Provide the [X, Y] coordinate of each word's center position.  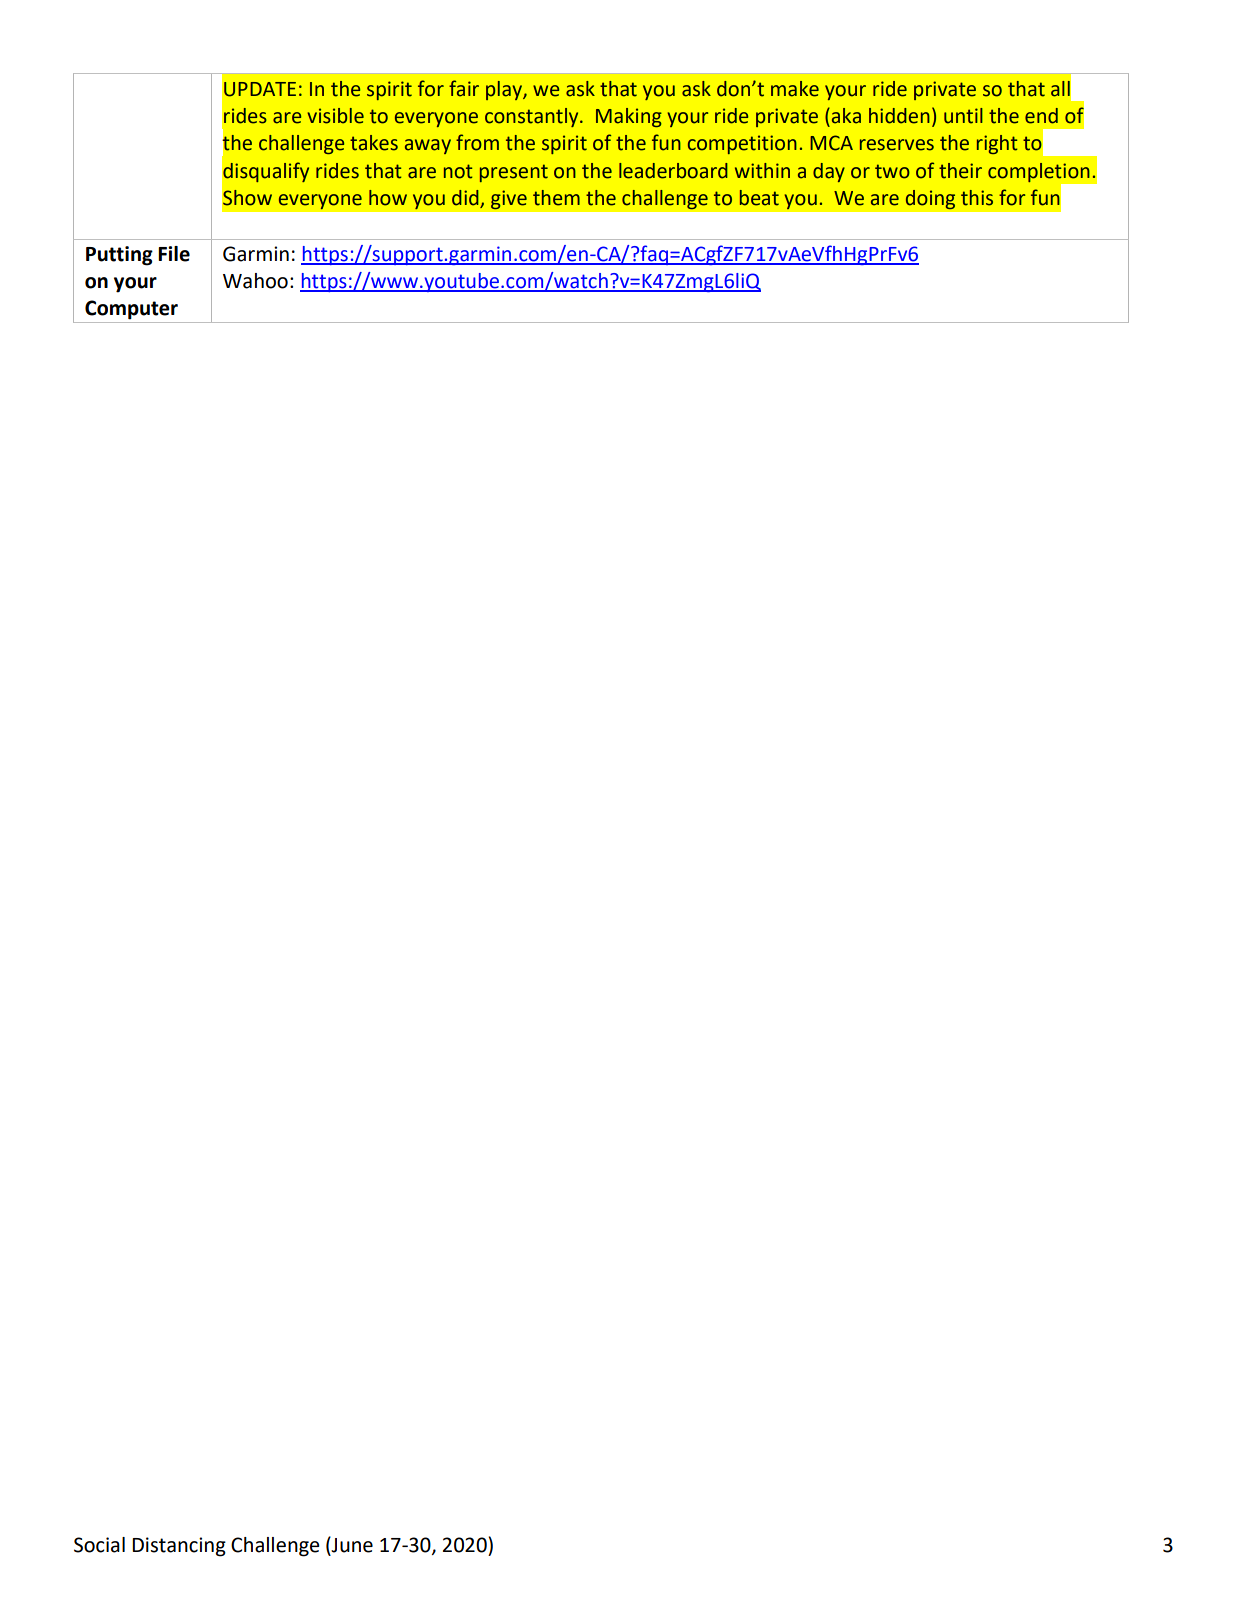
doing [930, 199]
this [977, 198]
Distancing [179, 1547]
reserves [897, 145]
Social [99, 1545]
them [556, 198]
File [174, 254]
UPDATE [260, 89]
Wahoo [255, 281]
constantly [533, 117]
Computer [131, 310]
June [351, 1544]
